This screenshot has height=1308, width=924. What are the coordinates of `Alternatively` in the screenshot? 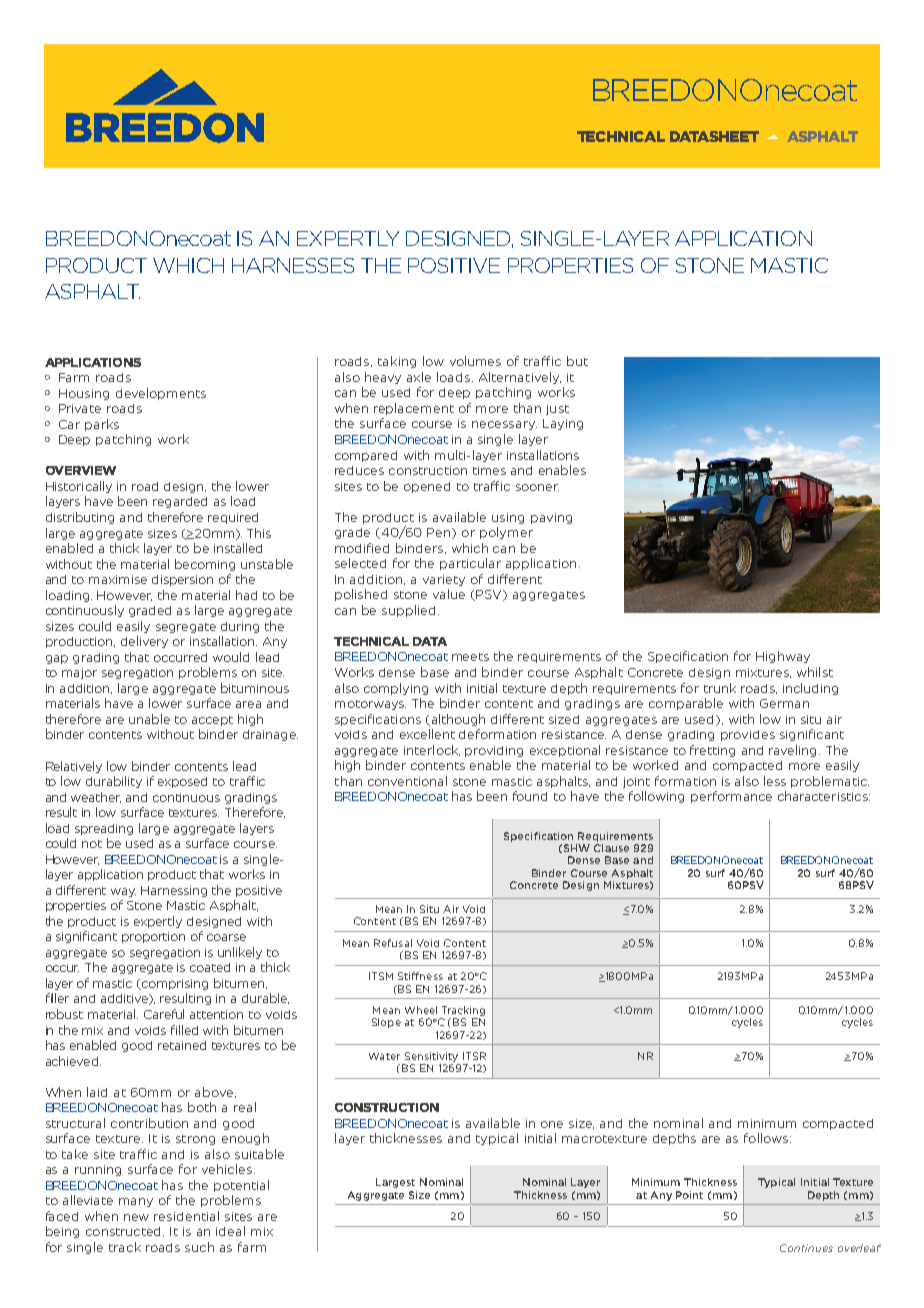 It's located at (520, 378).
